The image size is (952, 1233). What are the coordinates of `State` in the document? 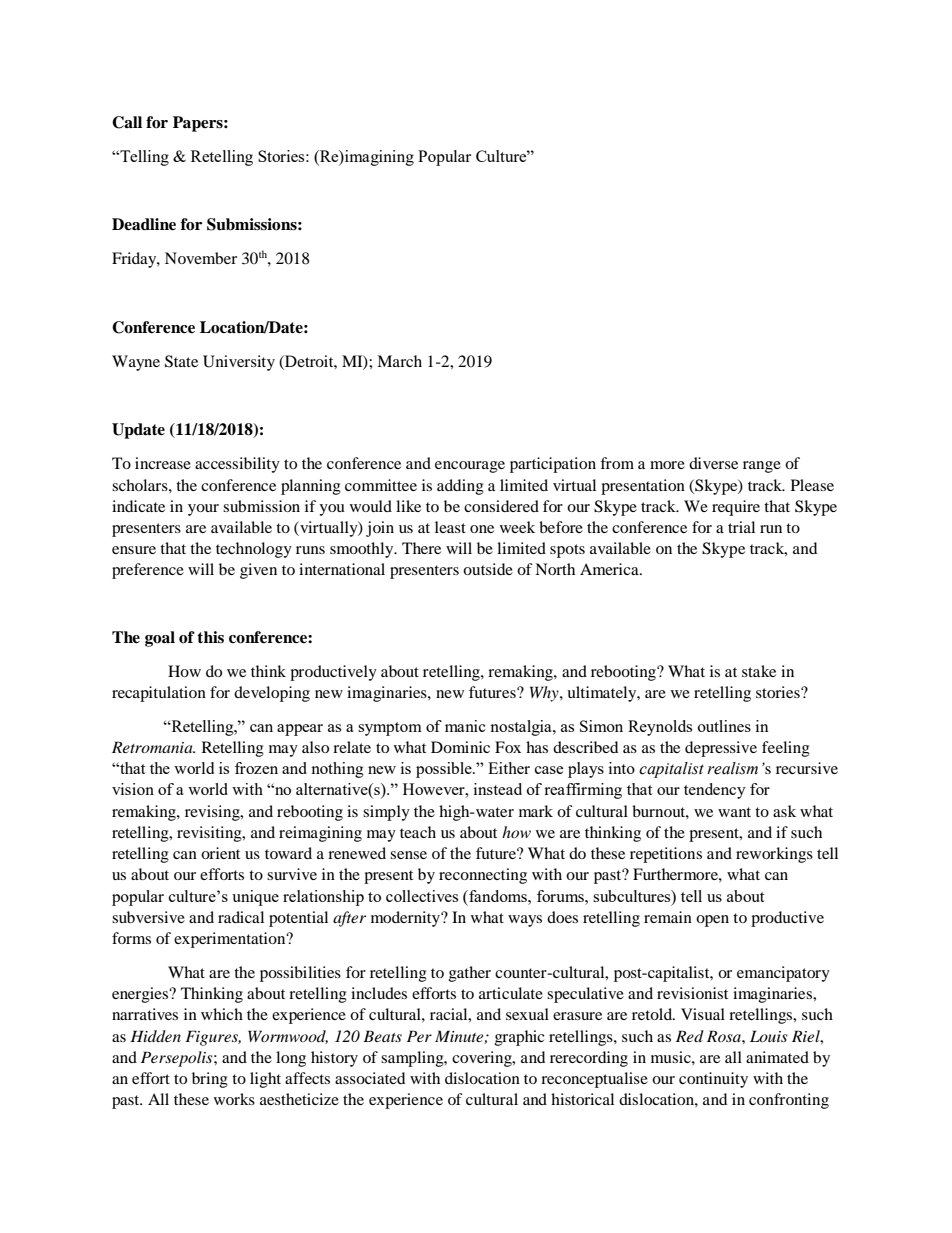 It's located at (181, 361).
